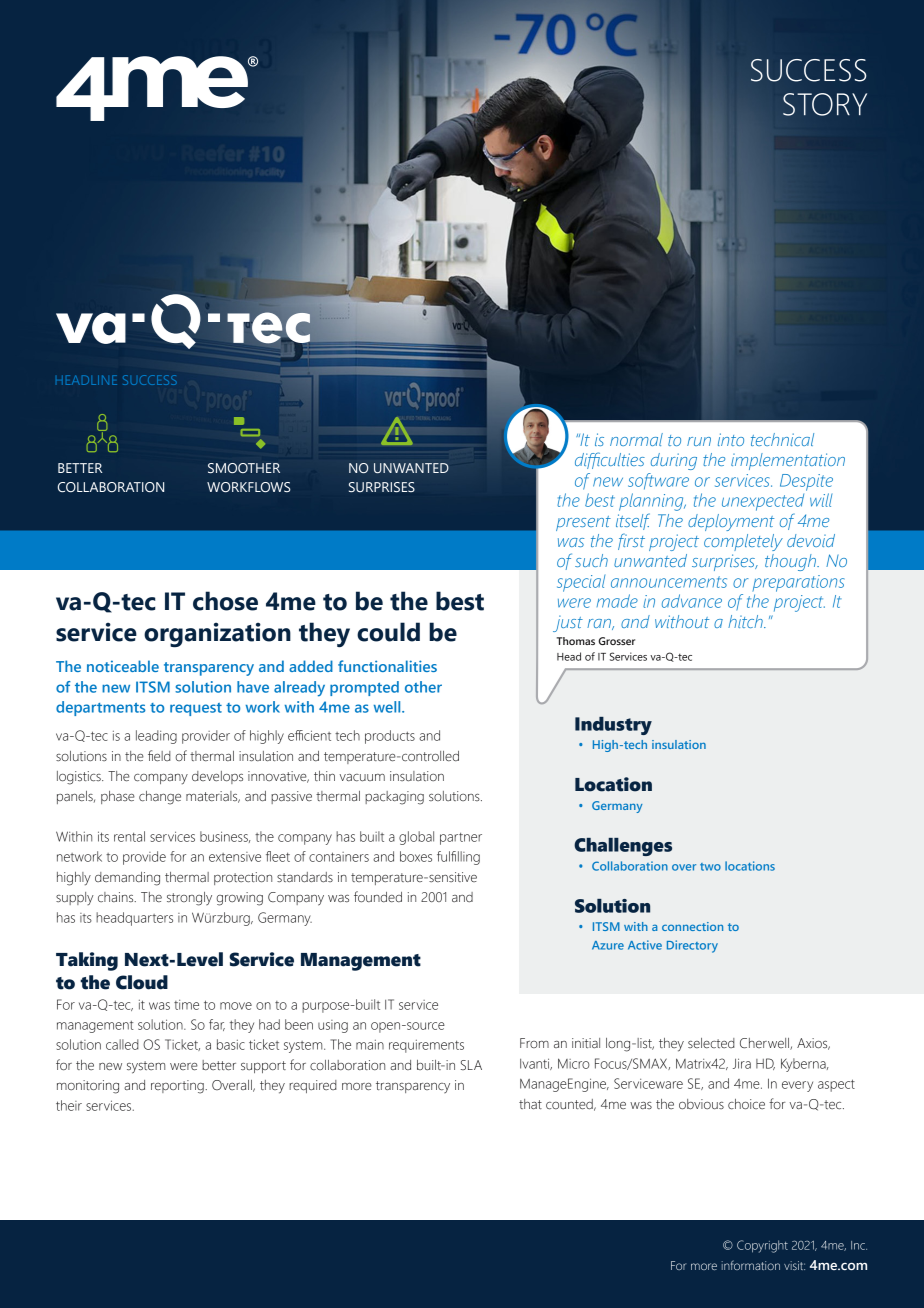  What do you see at coordinates (69, 1105) in the page?
I see `their` at bounding box center [69, 1105].
